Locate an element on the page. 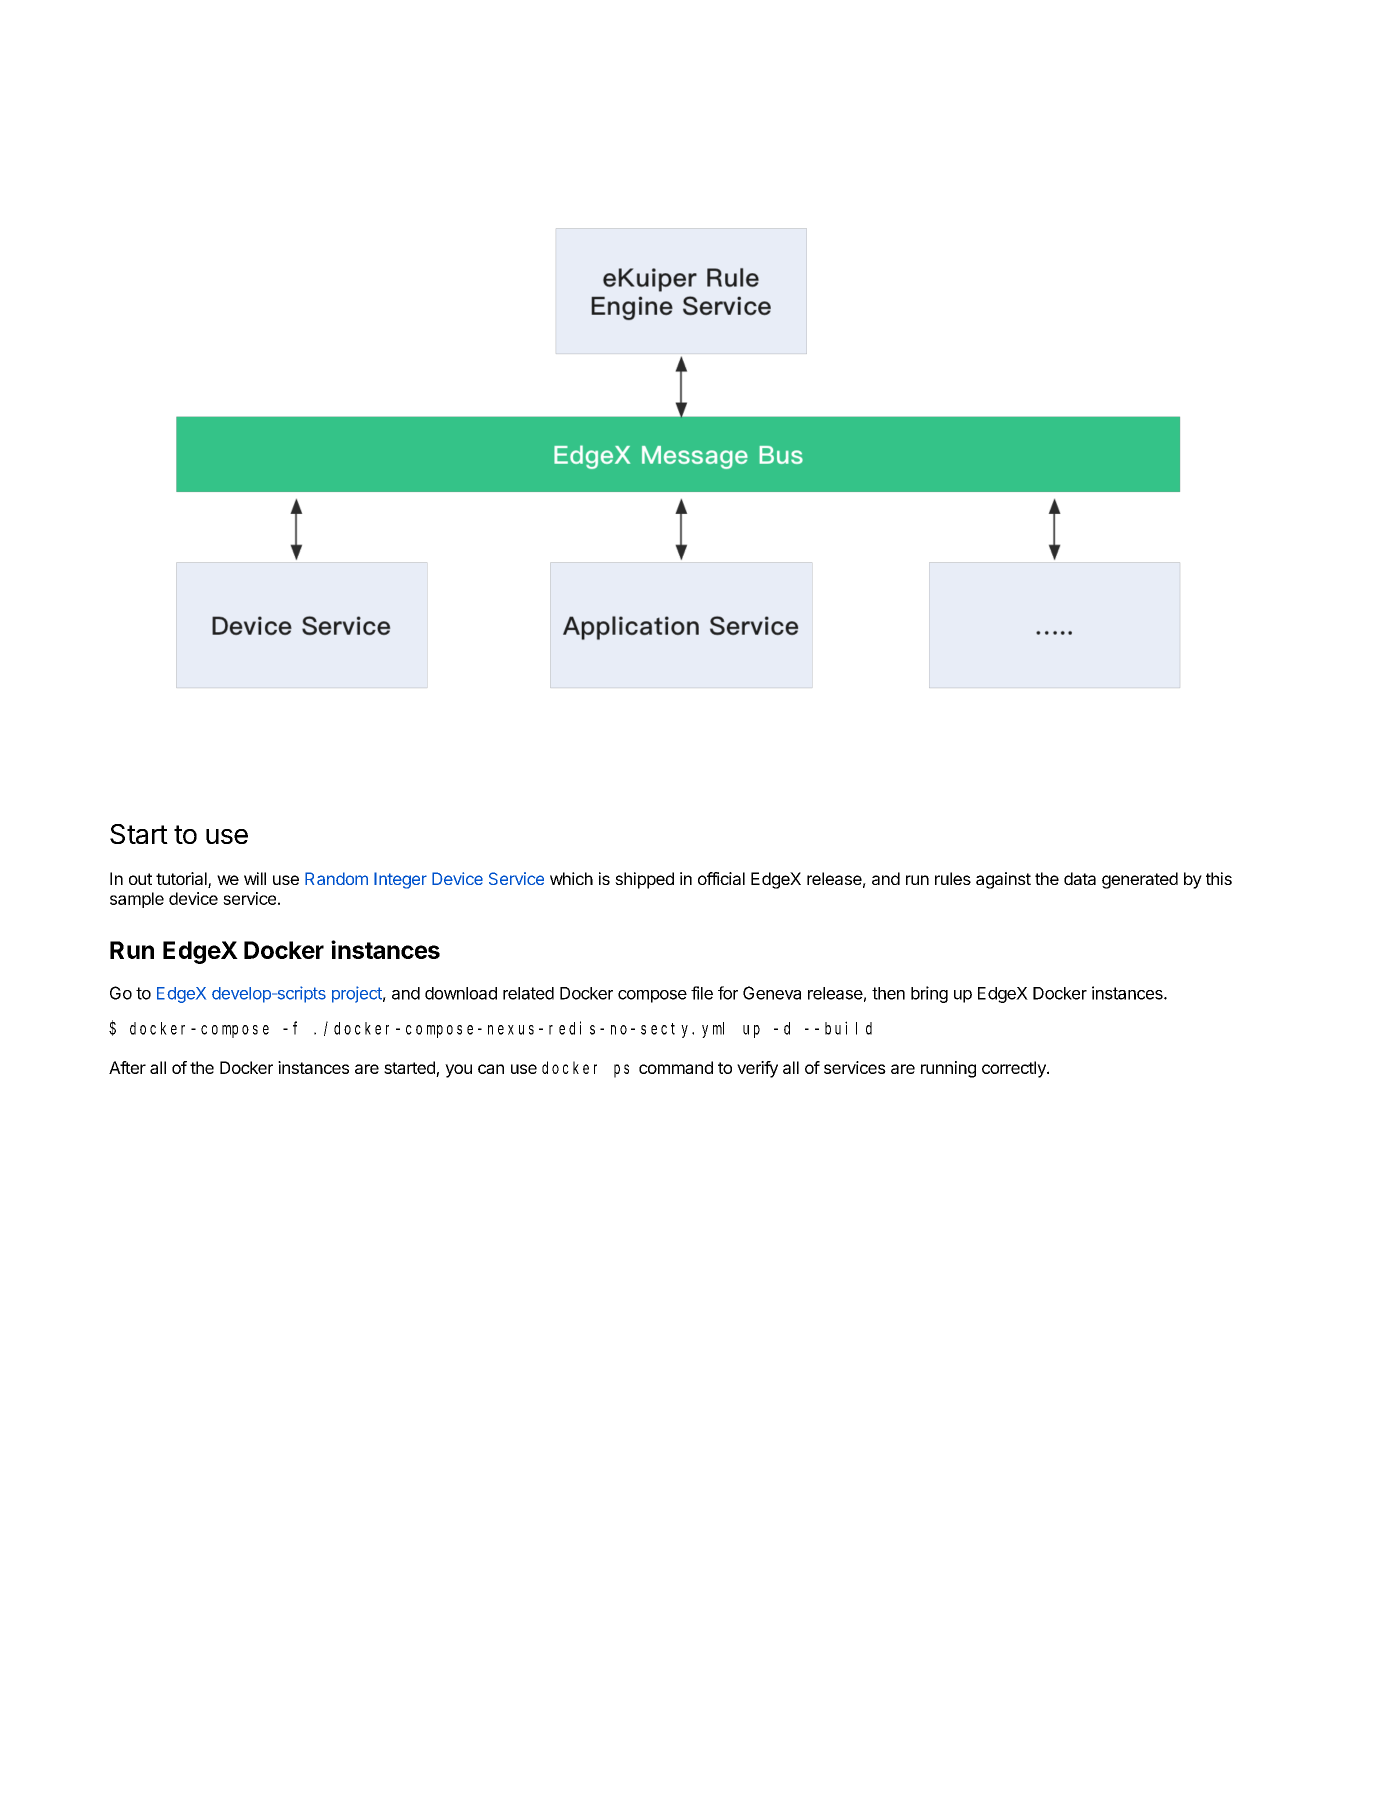 The width and height of the image is (1390, 1799). file is located at coordinates (702, 993).
